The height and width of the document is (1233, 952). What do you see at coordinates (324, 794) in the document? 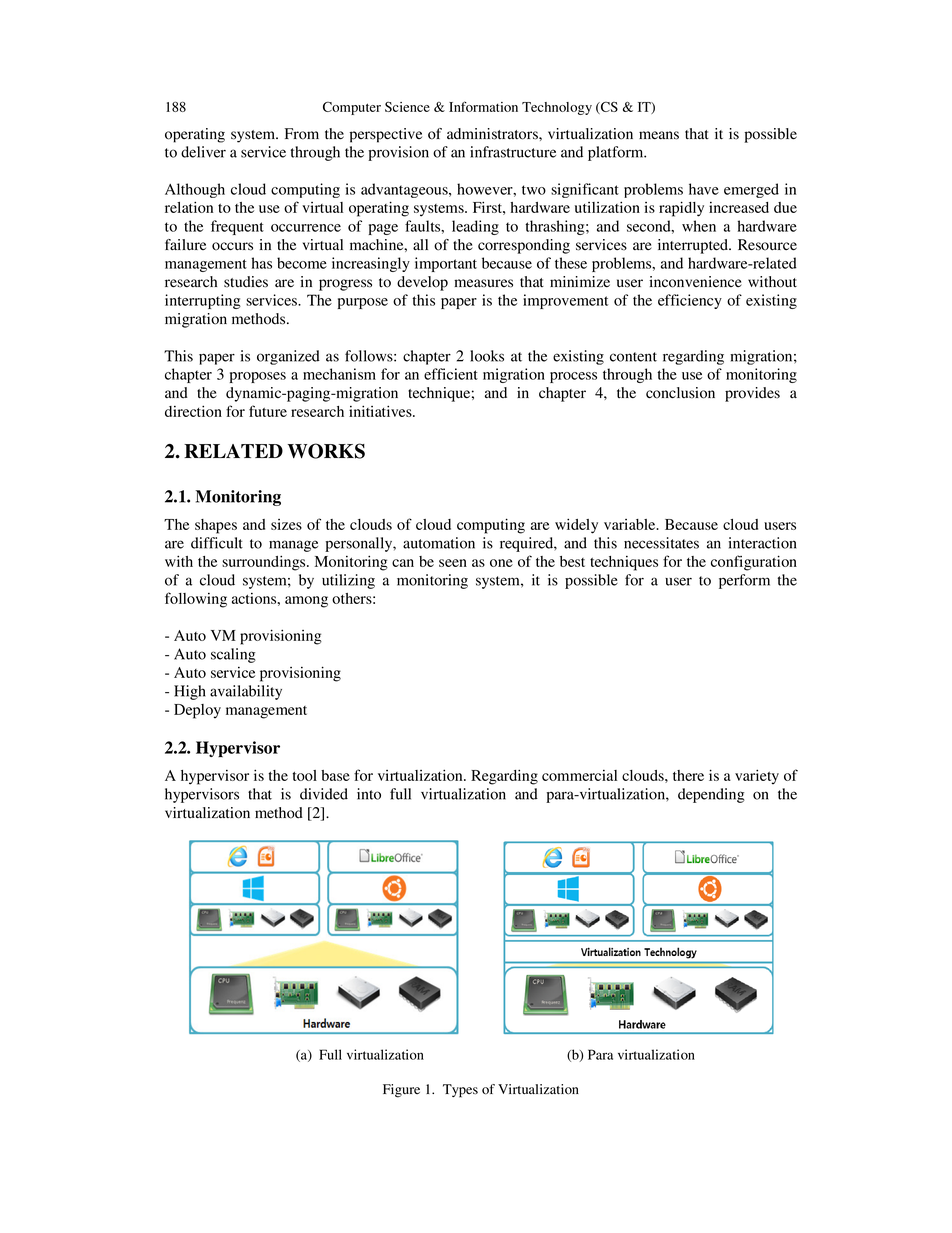
I see `divided` at bounding box center [324, 794].
